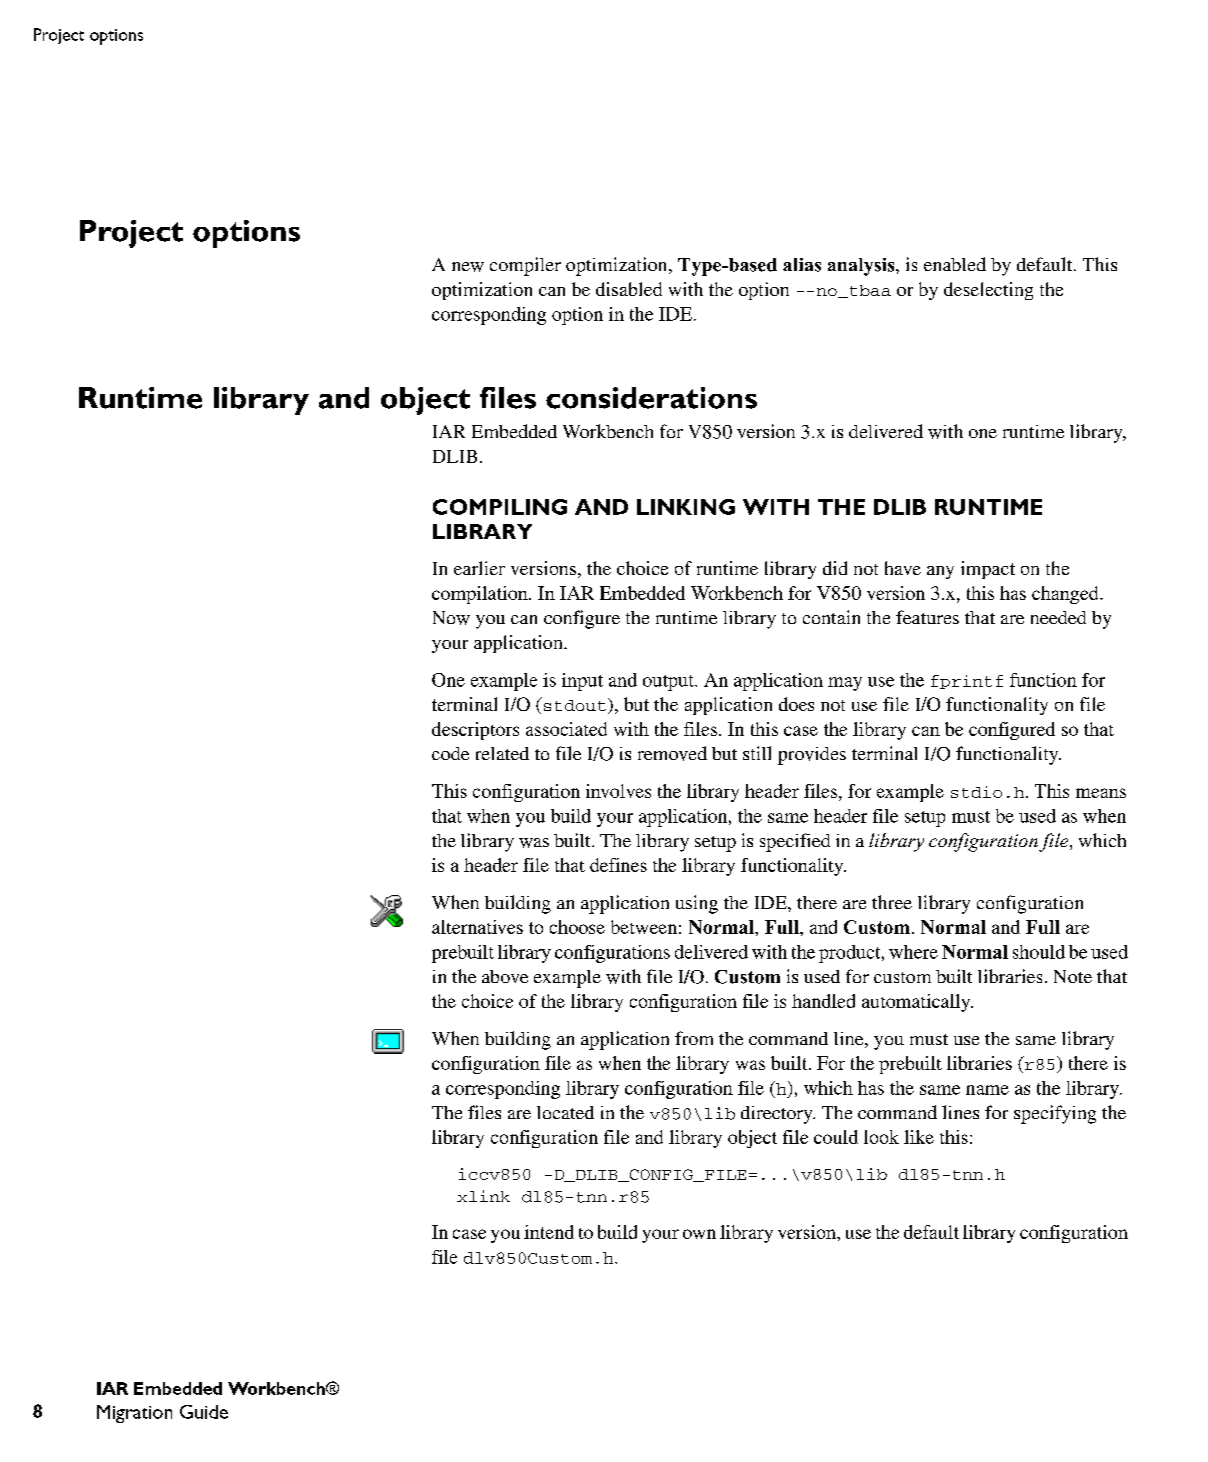 Image resolution: width=1208 pixels, height=1462 pixels. I want to click on new, so click(468, 267).
